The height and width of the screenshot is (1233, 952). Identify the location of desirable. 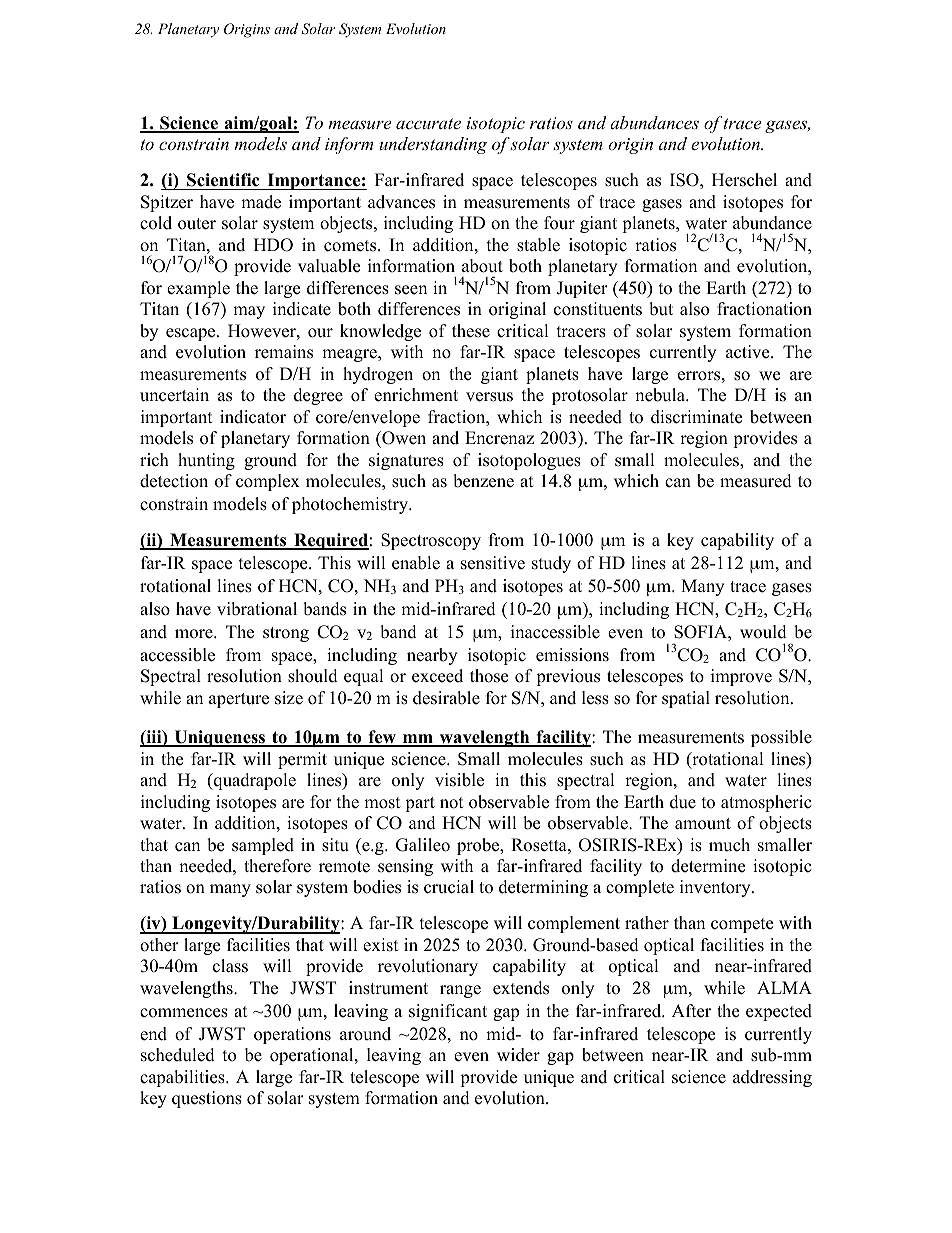
(446, 698).
